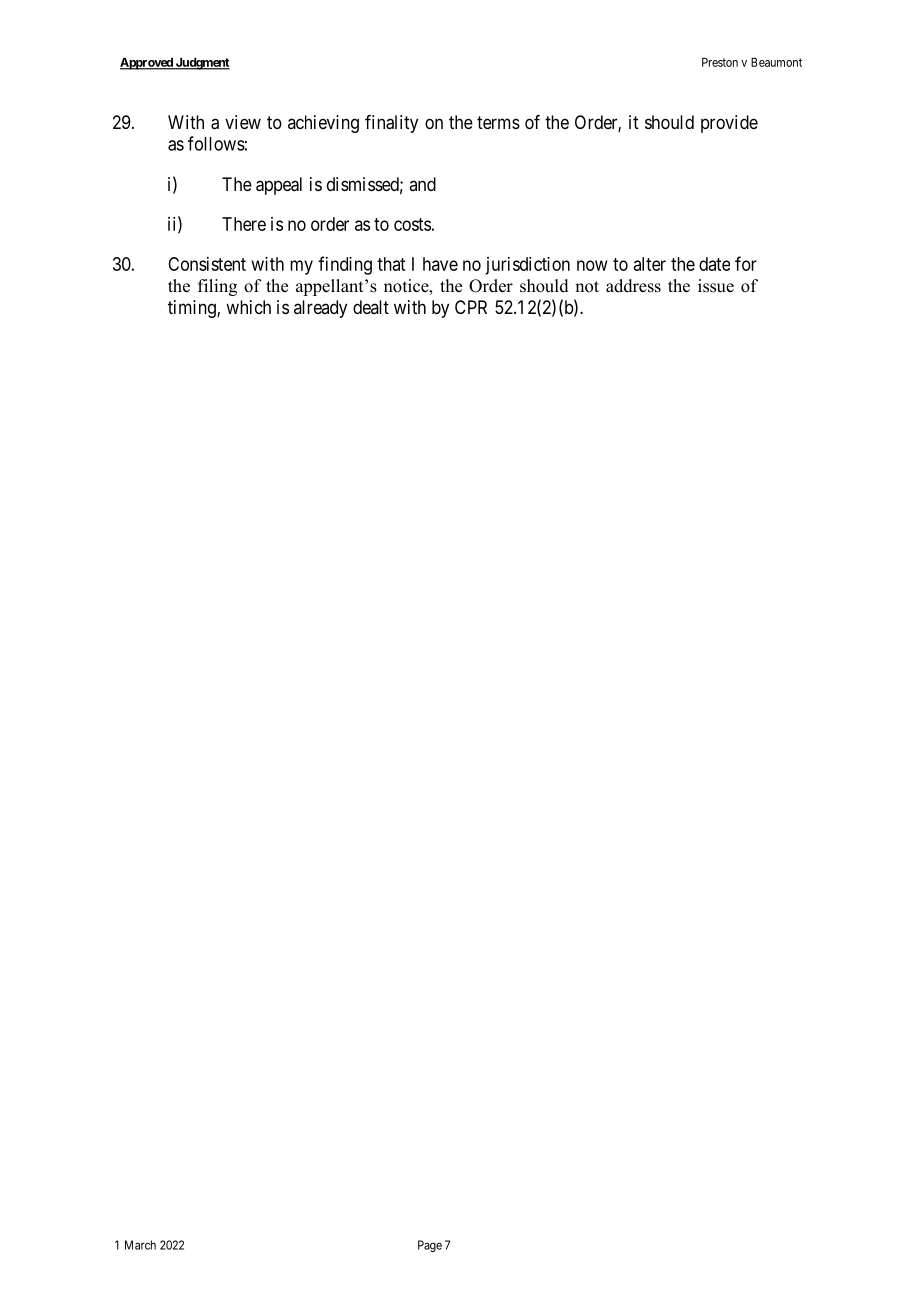  Describe the element at coordinates (140, 1245) in the document. I see `March` at that location.
